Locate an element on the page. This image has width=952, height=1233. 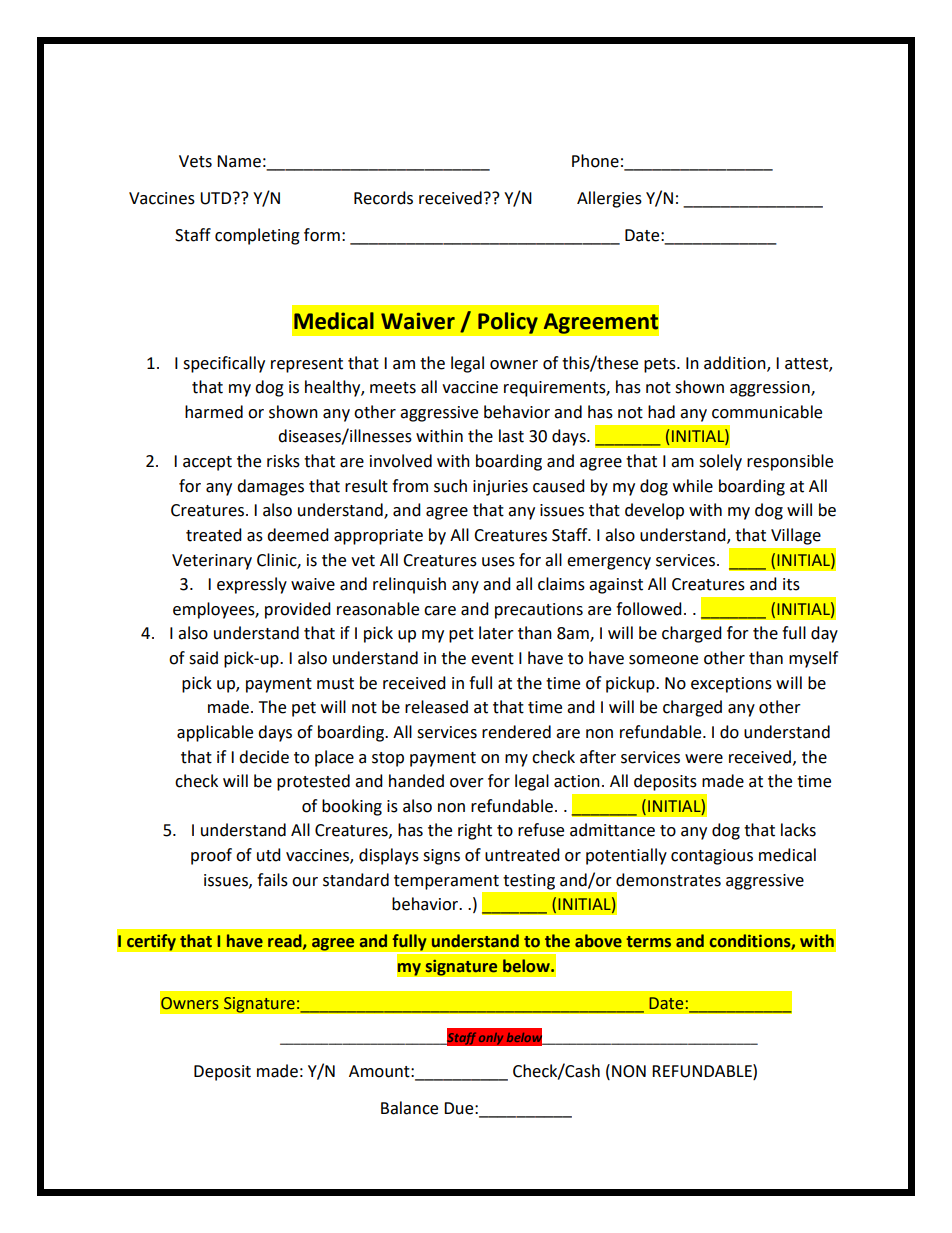
later is located at coordinates (496, 633).
